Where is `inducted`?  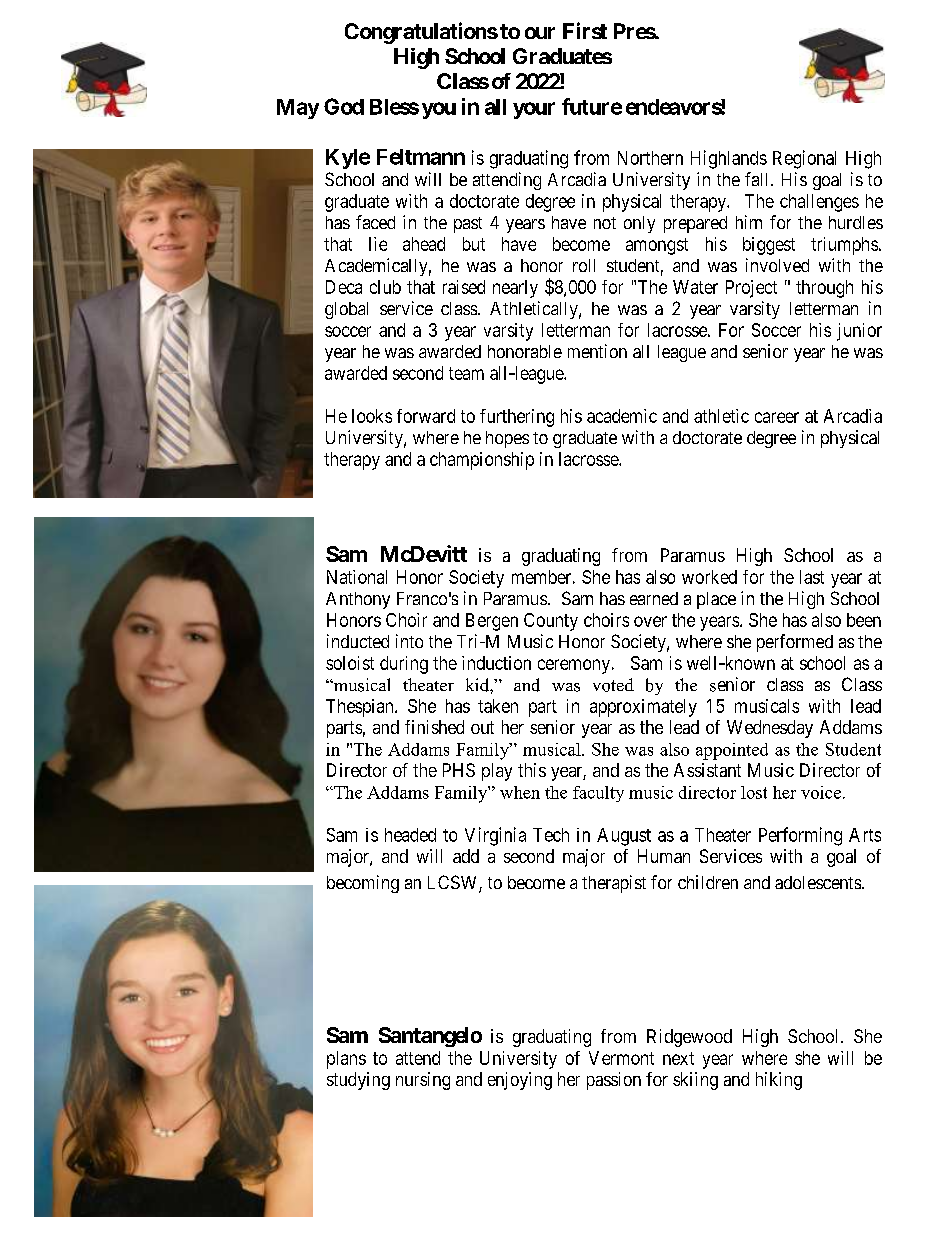
inducted is located at coordinates (358, 641).
